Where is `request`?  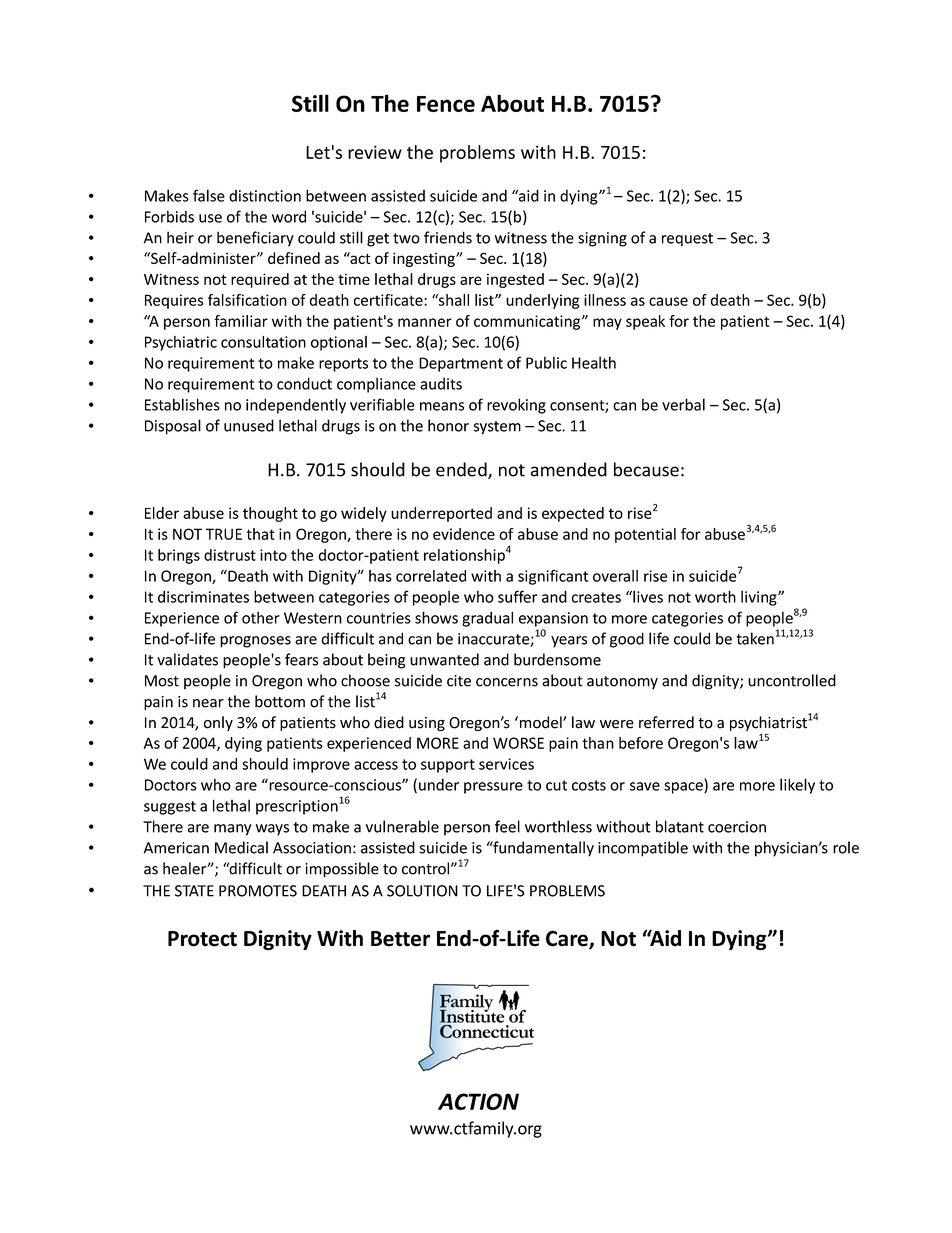 request is located at coordinates (687, 240).
